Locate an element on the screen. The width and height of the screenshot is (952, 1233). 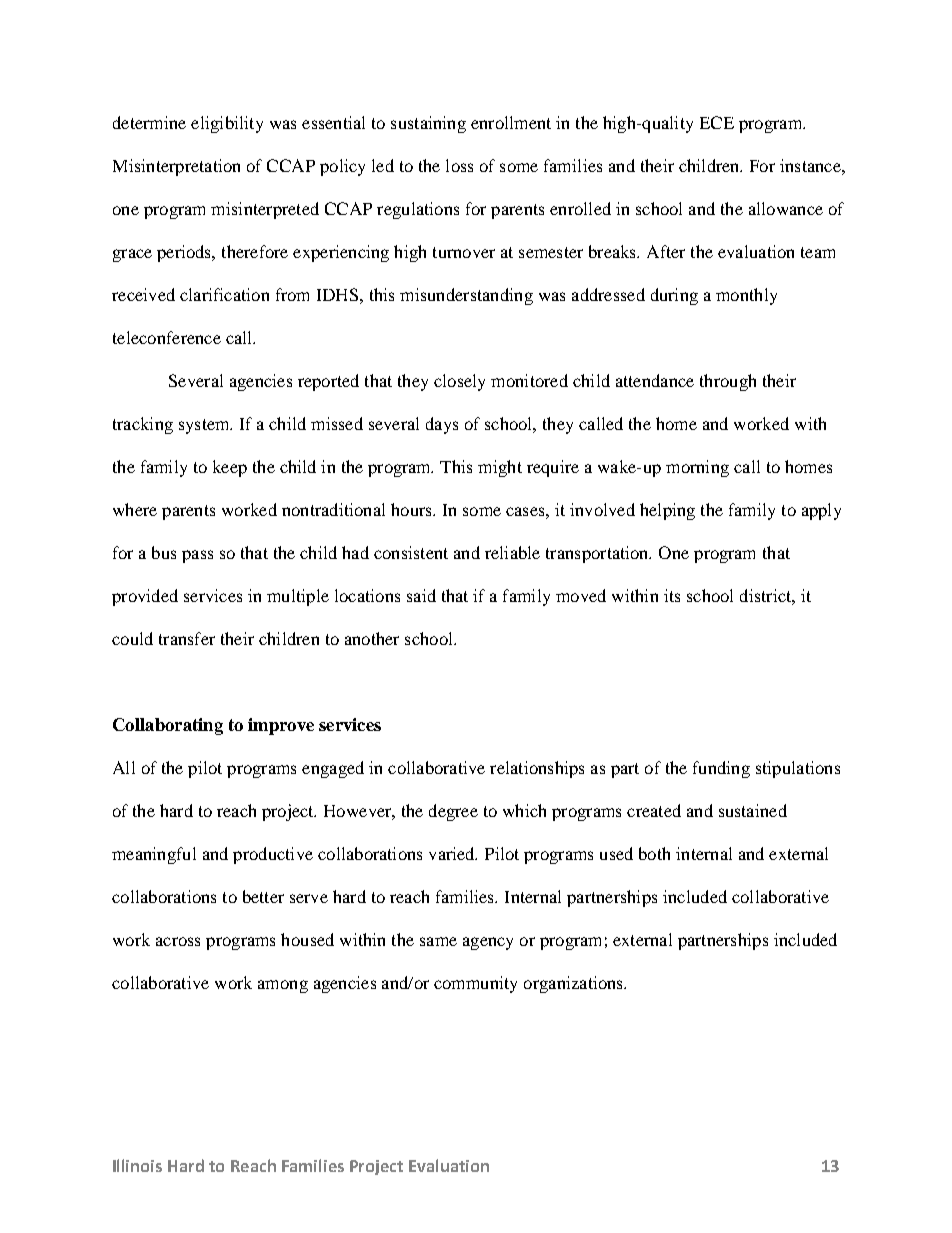
community is located at coordinates (475, 984).
